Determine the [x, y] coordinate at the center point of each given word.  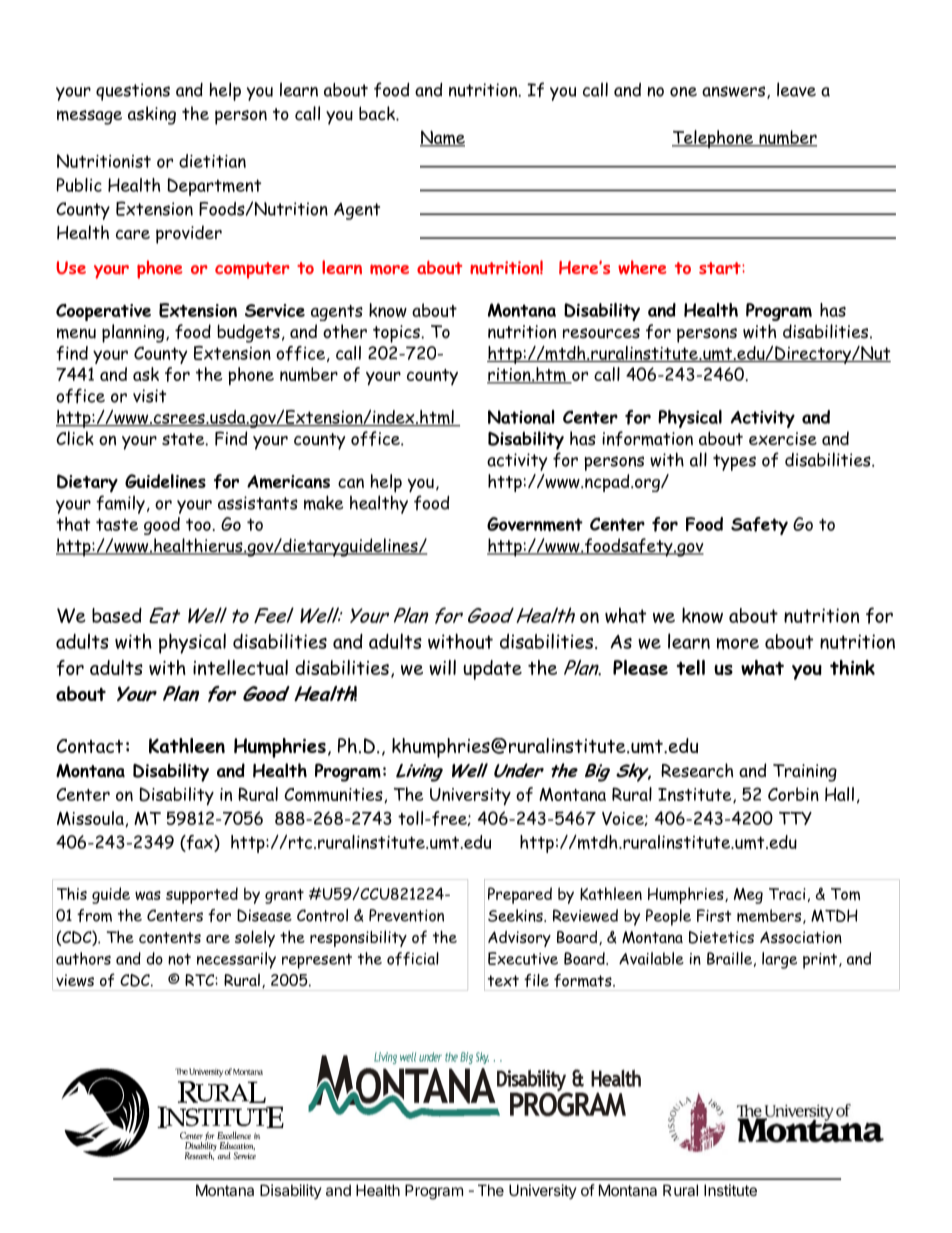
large [779, 960]
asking [152, 115]
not [179, 959]
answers [735, 92]
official [413, 959]
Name [442, 138]
